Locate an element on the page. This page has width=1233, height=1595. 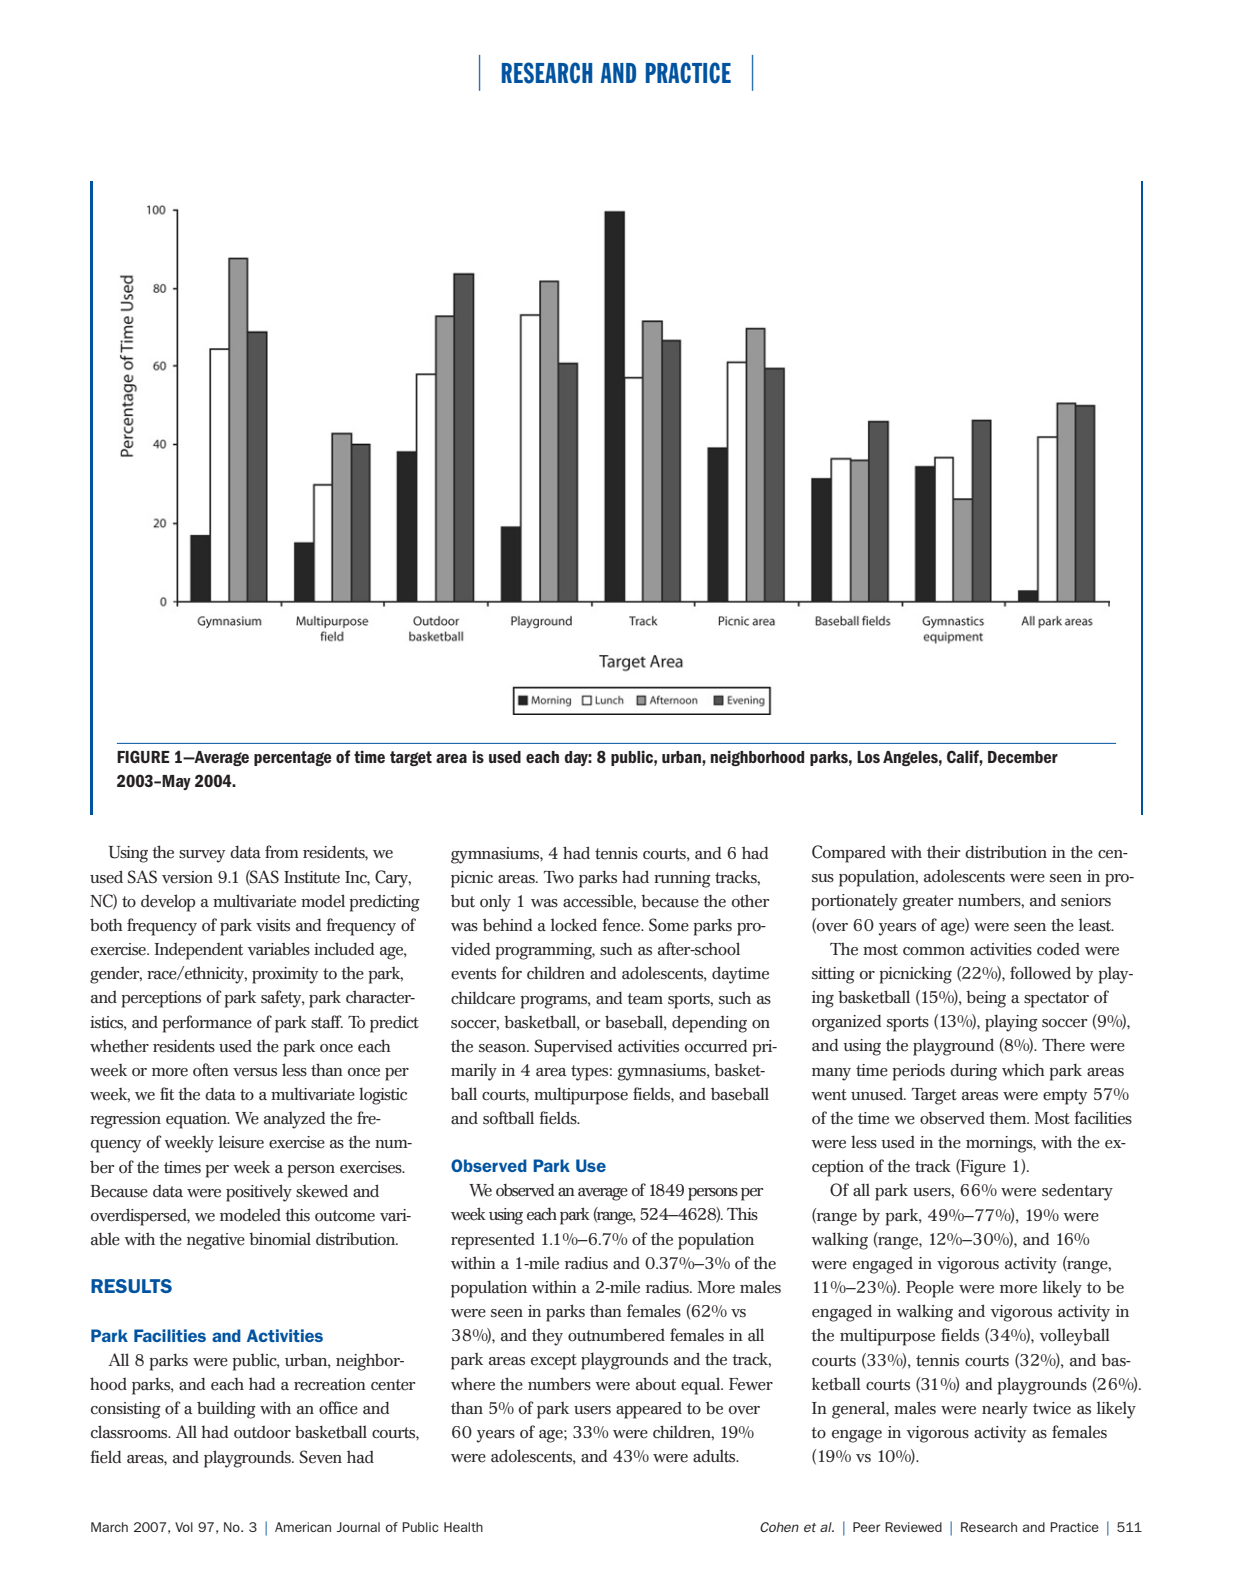
leisure is located at coordinates (241, 1142).
